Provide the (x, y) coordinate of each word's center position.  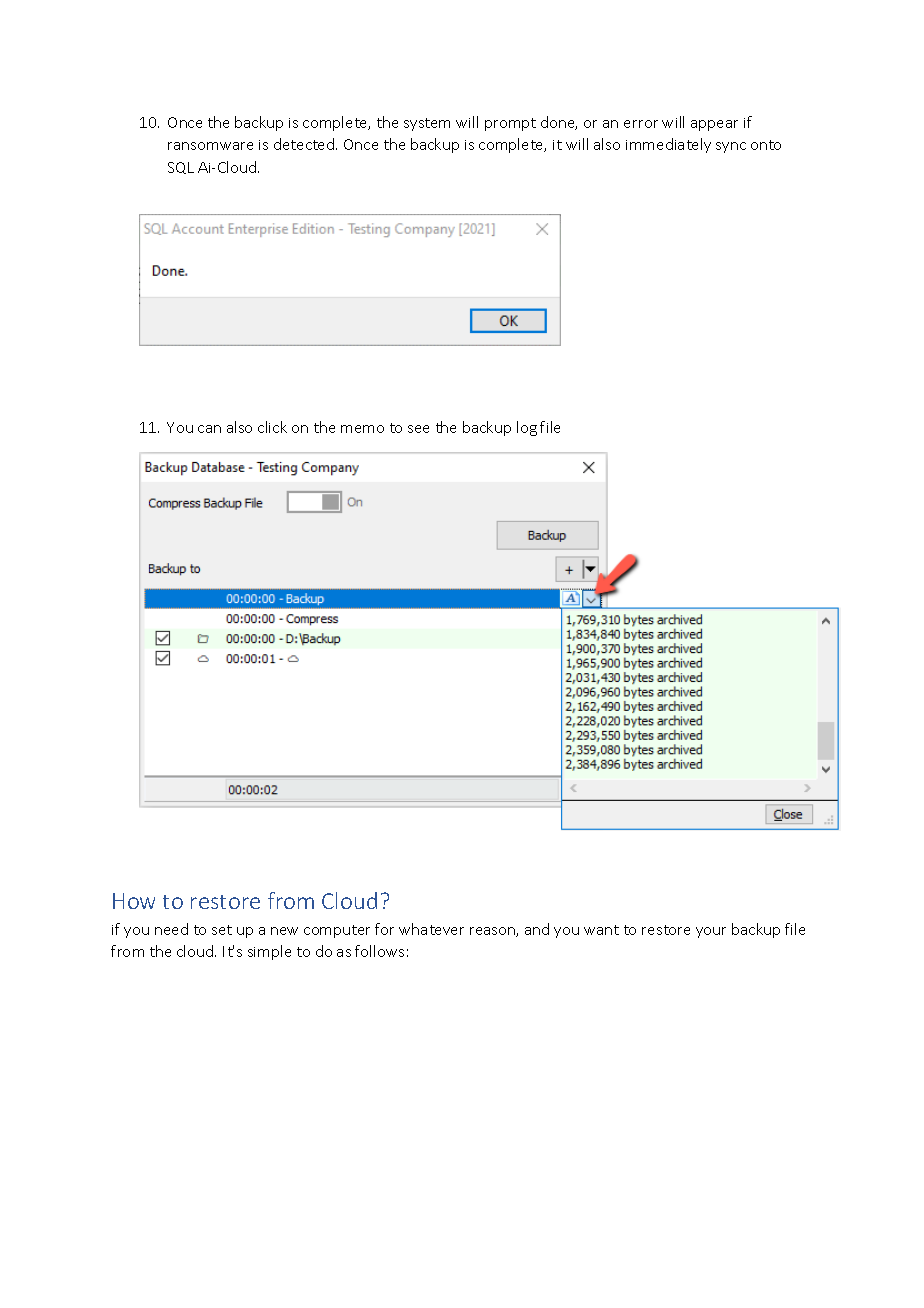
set (222, 930)
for (384, 929)
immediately (668, 145)
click (272, 427)
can (209, 429)
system (427, 124)
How (134, 901)
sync (731, 147)
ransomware (210, 146)
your (711, 932)
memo (362, 429)
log (527, 428)
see (418, 429)
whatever (431, 929)
